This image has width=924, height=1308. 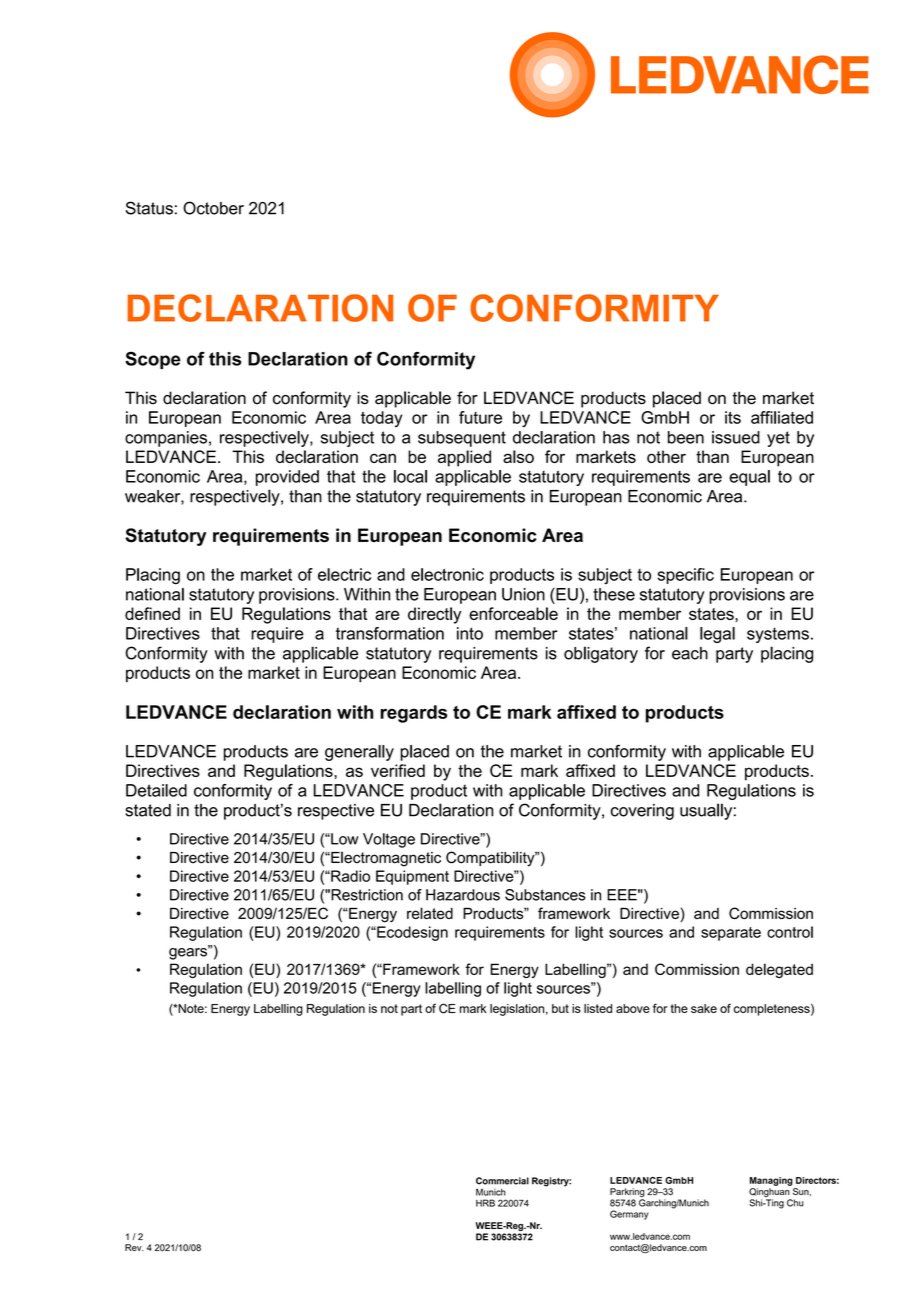 What do you see at coordinates (152, 613) in the image?
I see `defined` at bounding box center [152, 613].
